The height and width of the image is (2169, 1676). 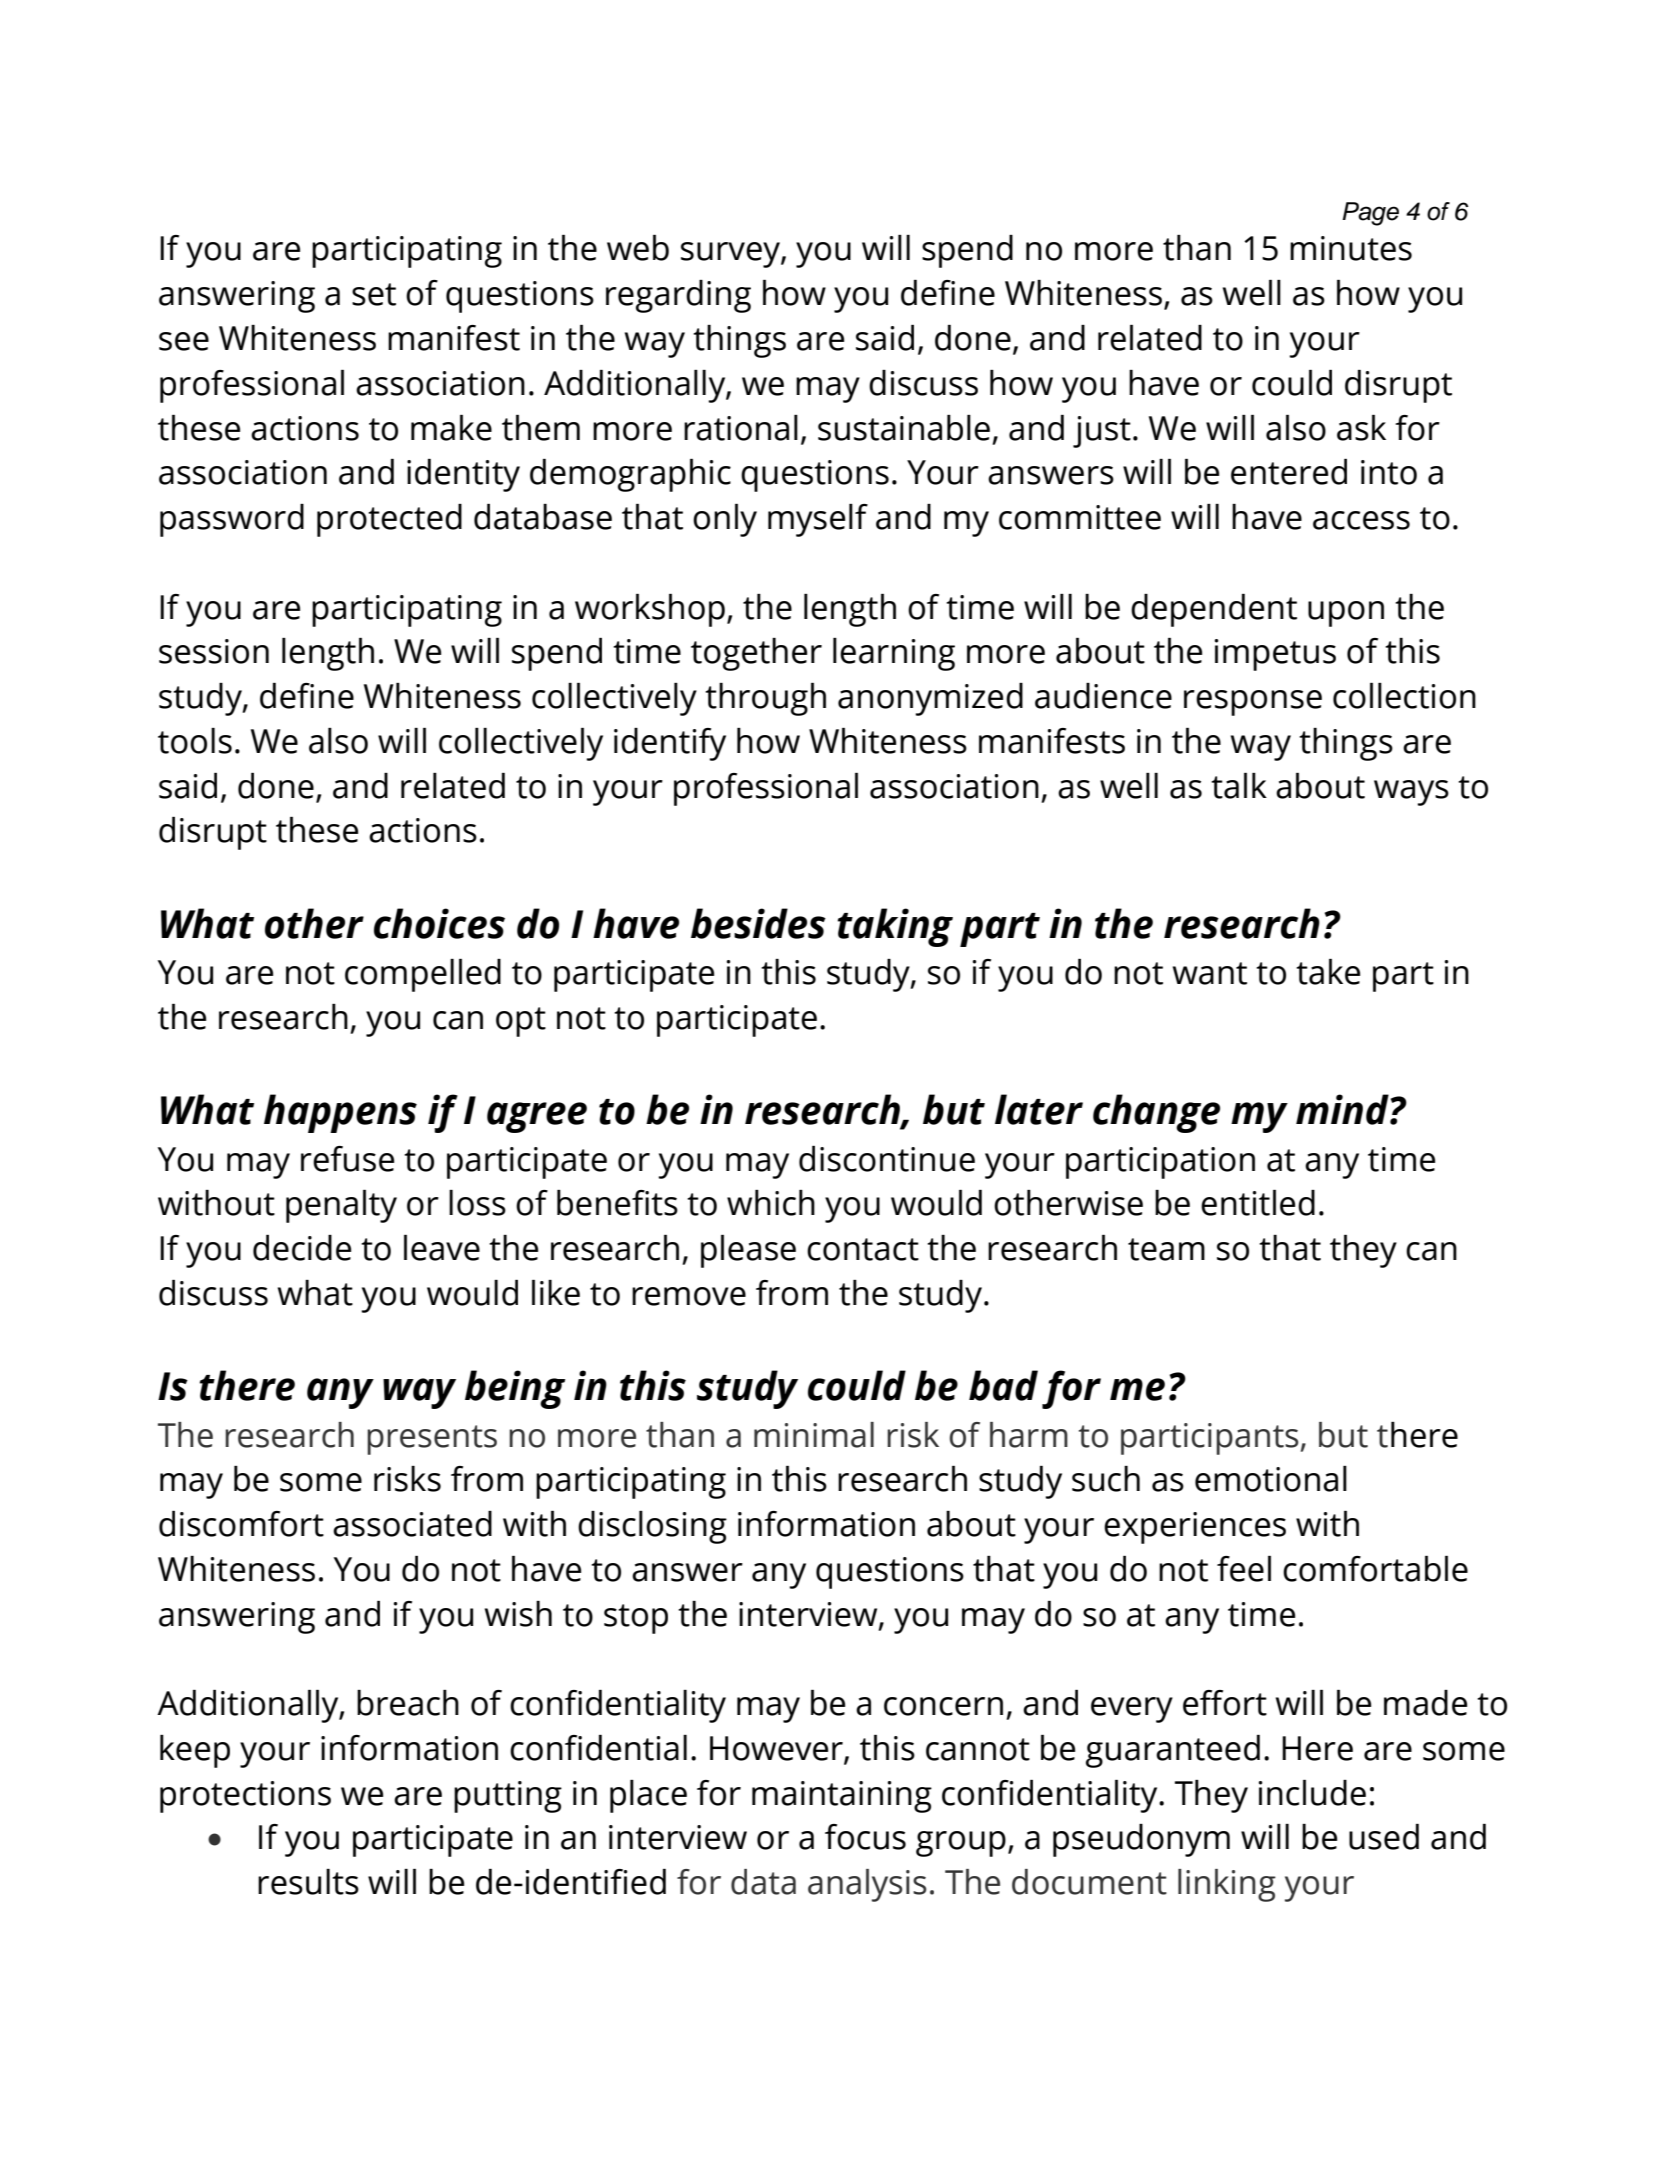 I want to click on results, so click(x=308, y=1882).
